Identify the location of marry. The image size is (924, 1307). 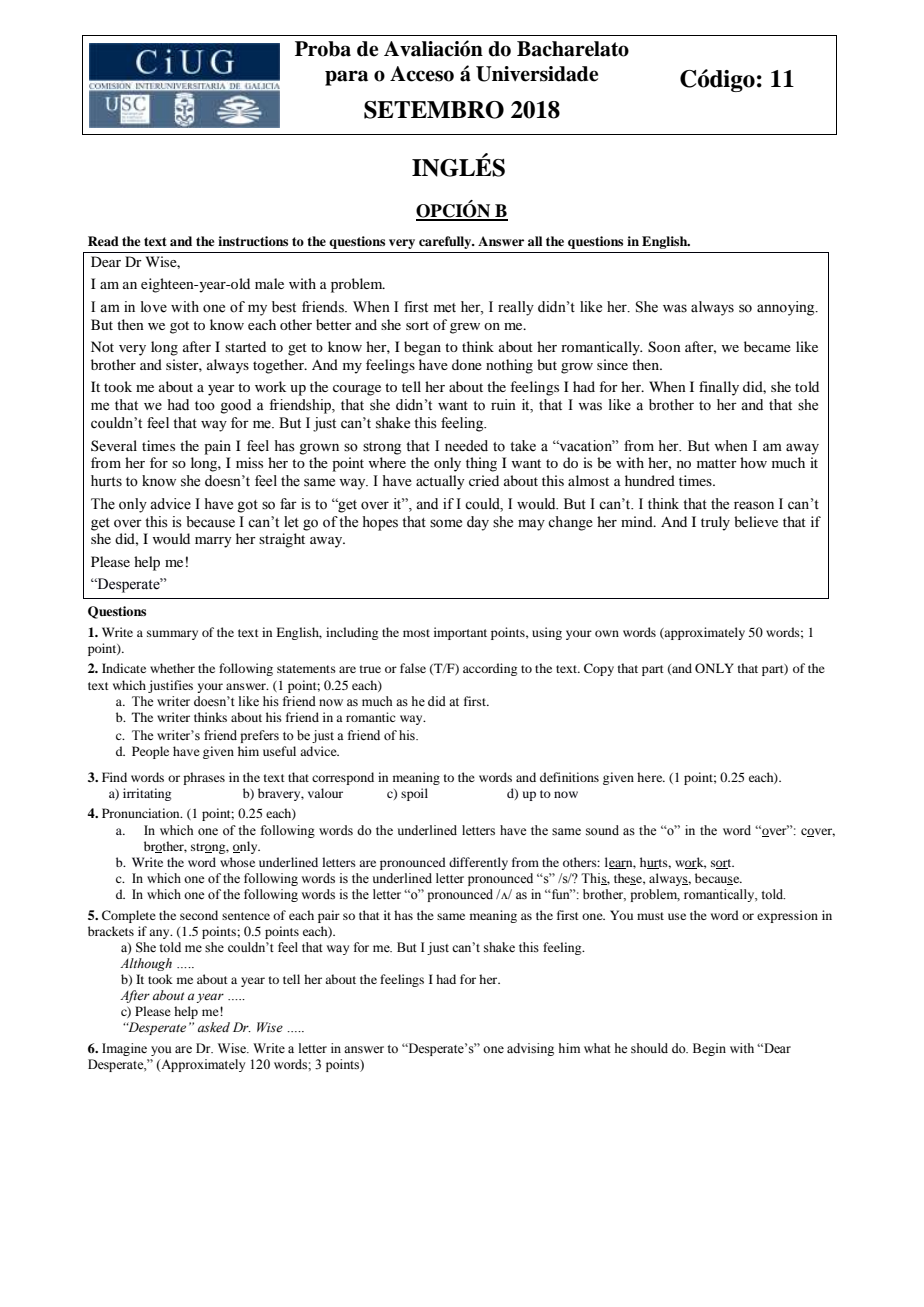
(213, 542).
